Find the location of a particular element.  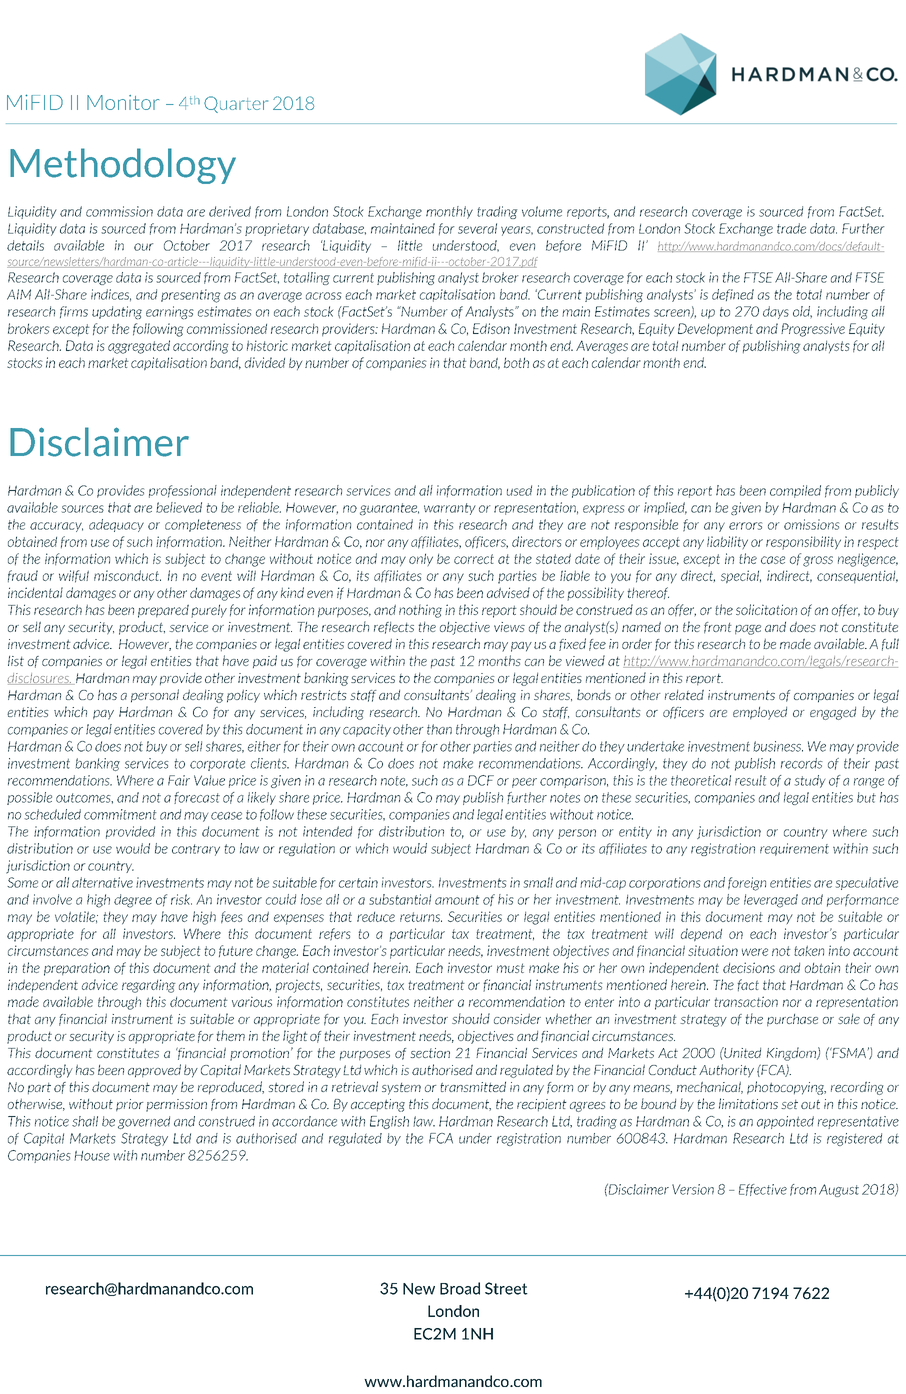

House is located at coordinates (92, 1156).
